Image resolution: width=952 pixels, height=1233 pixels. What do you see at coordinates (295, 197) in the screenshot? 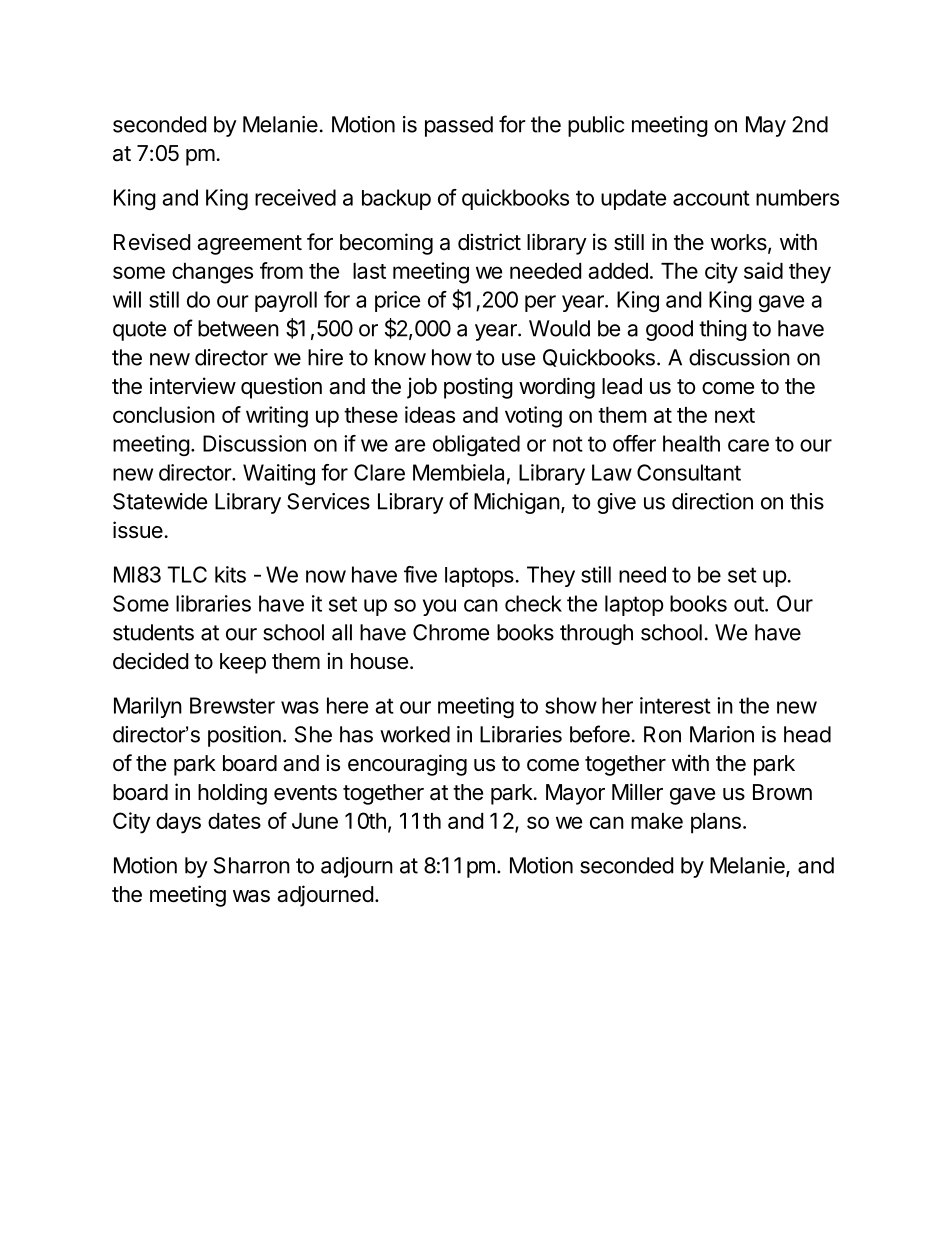
I see `received` at bounding box center [295, 197].
